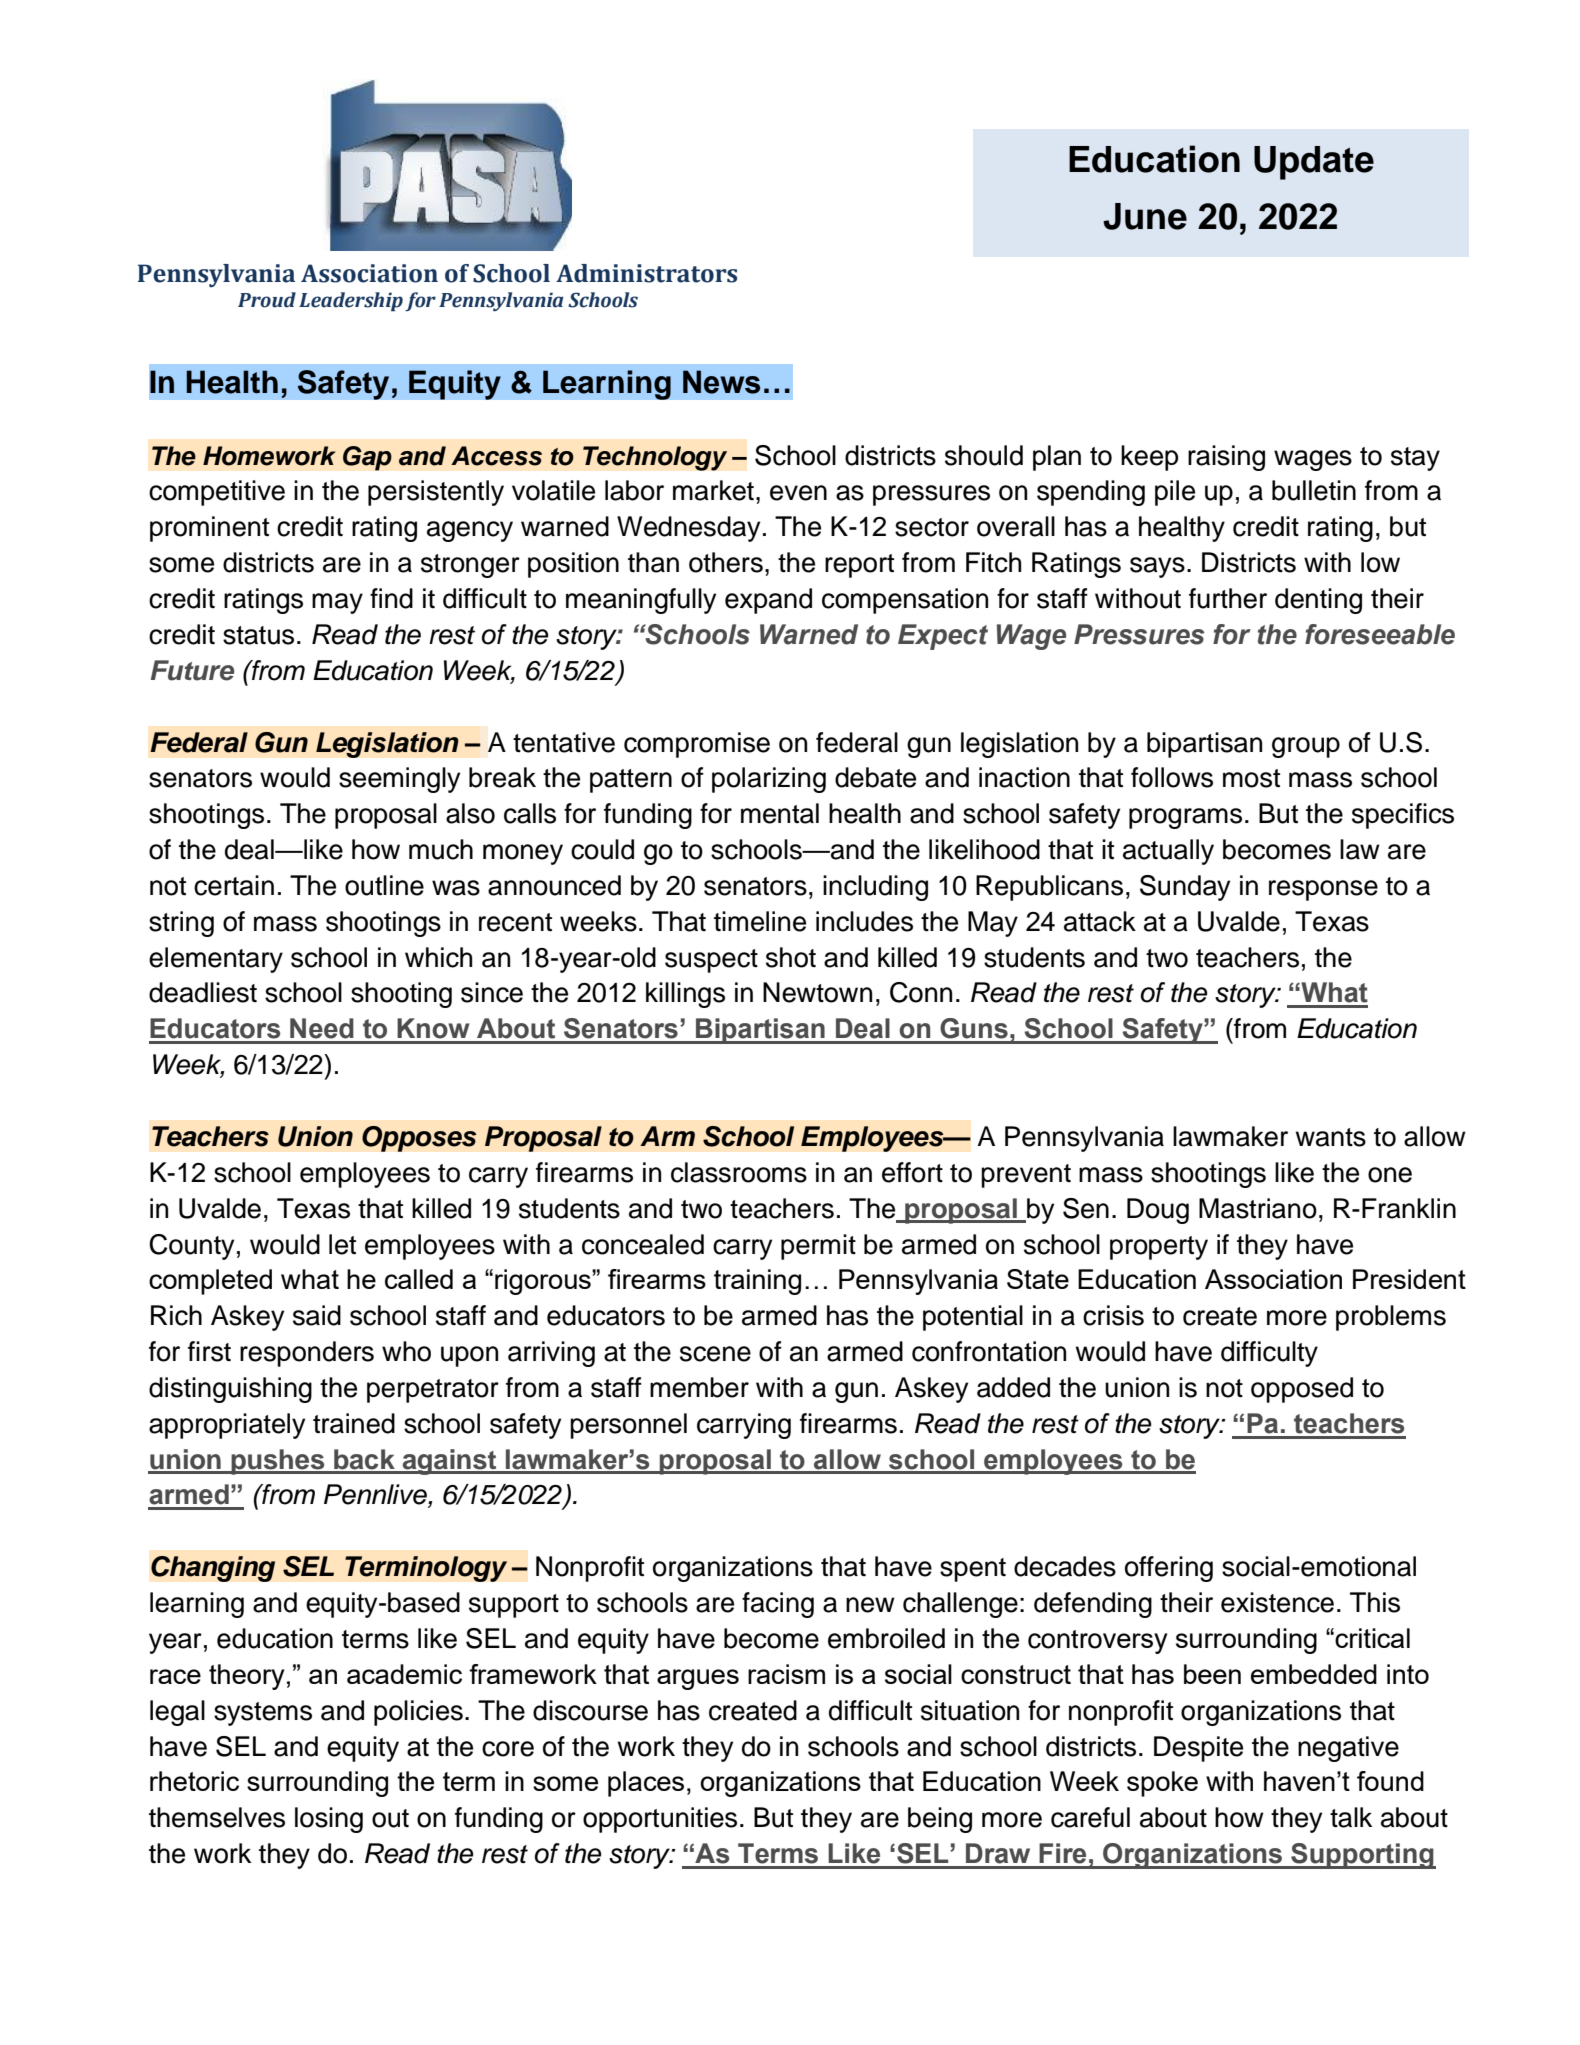  I want to click on elementary, so click(216, 960).
